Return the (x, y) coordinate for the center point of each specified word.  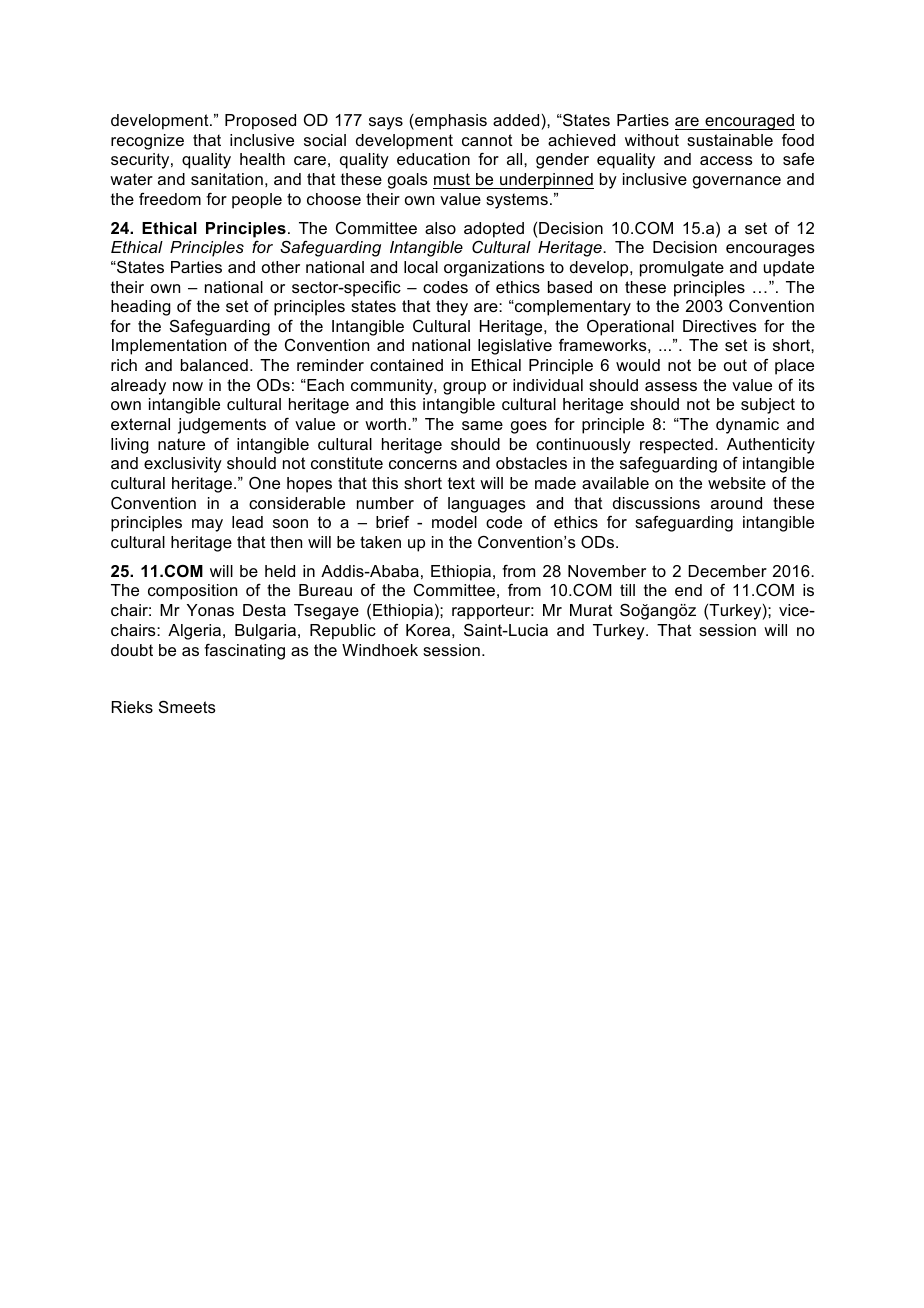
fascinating (244, 652)
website (737, 483)
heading (141, 308)
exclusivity (183, 465)
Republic (343, 632)
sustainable (730, 140)
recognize (147, 142)
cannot (487, 140)
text (461, 483)
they (452, 308)
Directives (720, 326)
